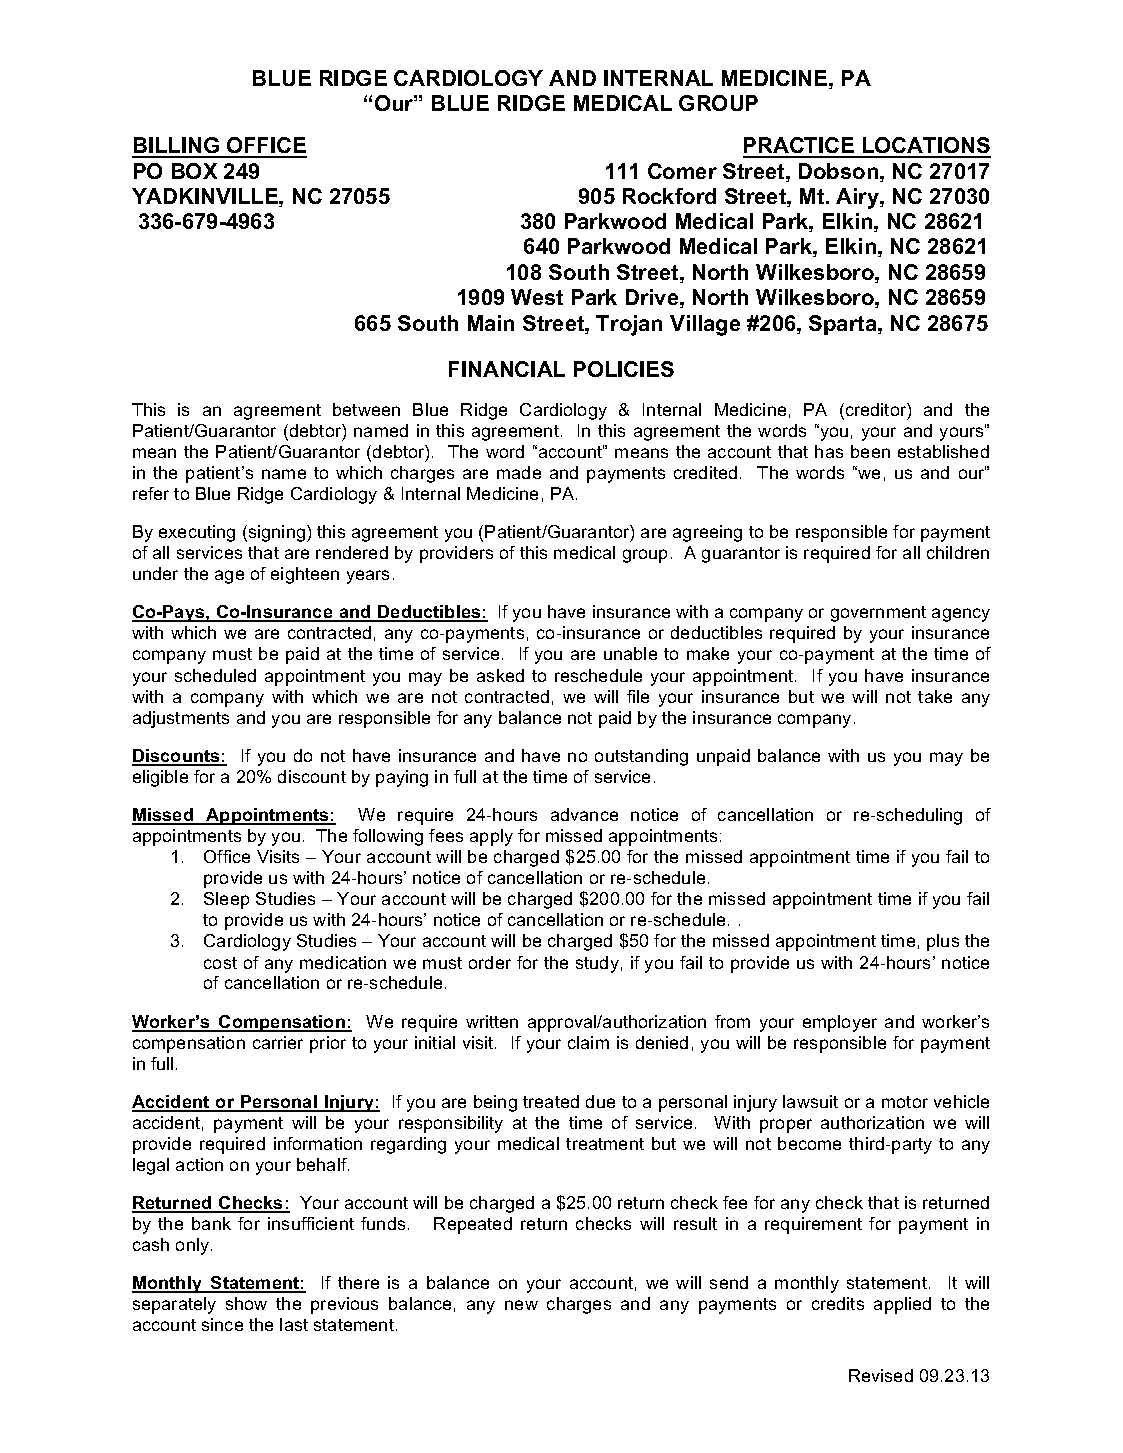 Image resolution: width=1123 pixels, height=1453 pixels. I want to click on BOX, so click(194, 171).
